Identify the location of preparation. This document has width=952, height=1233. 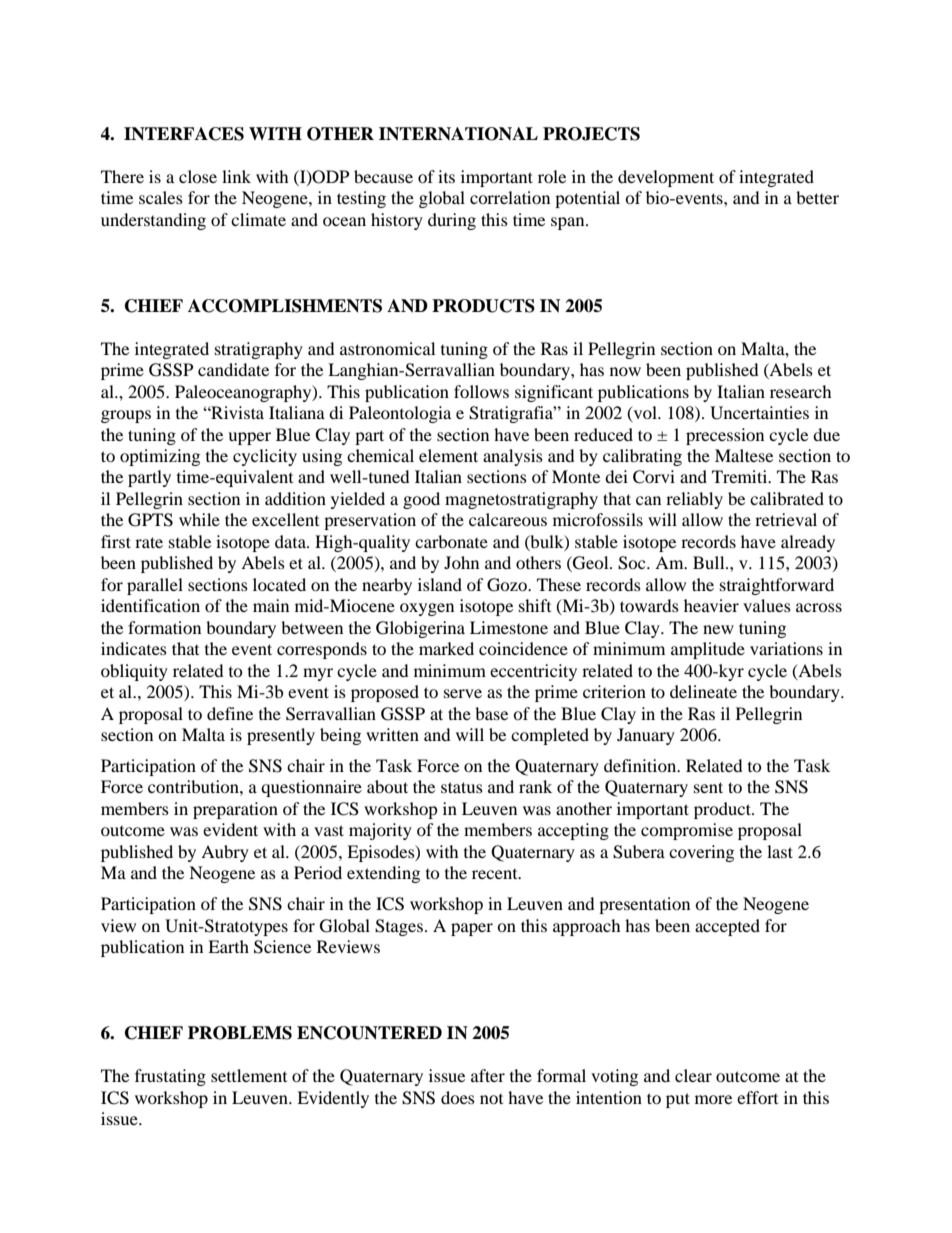
(235, 810).
